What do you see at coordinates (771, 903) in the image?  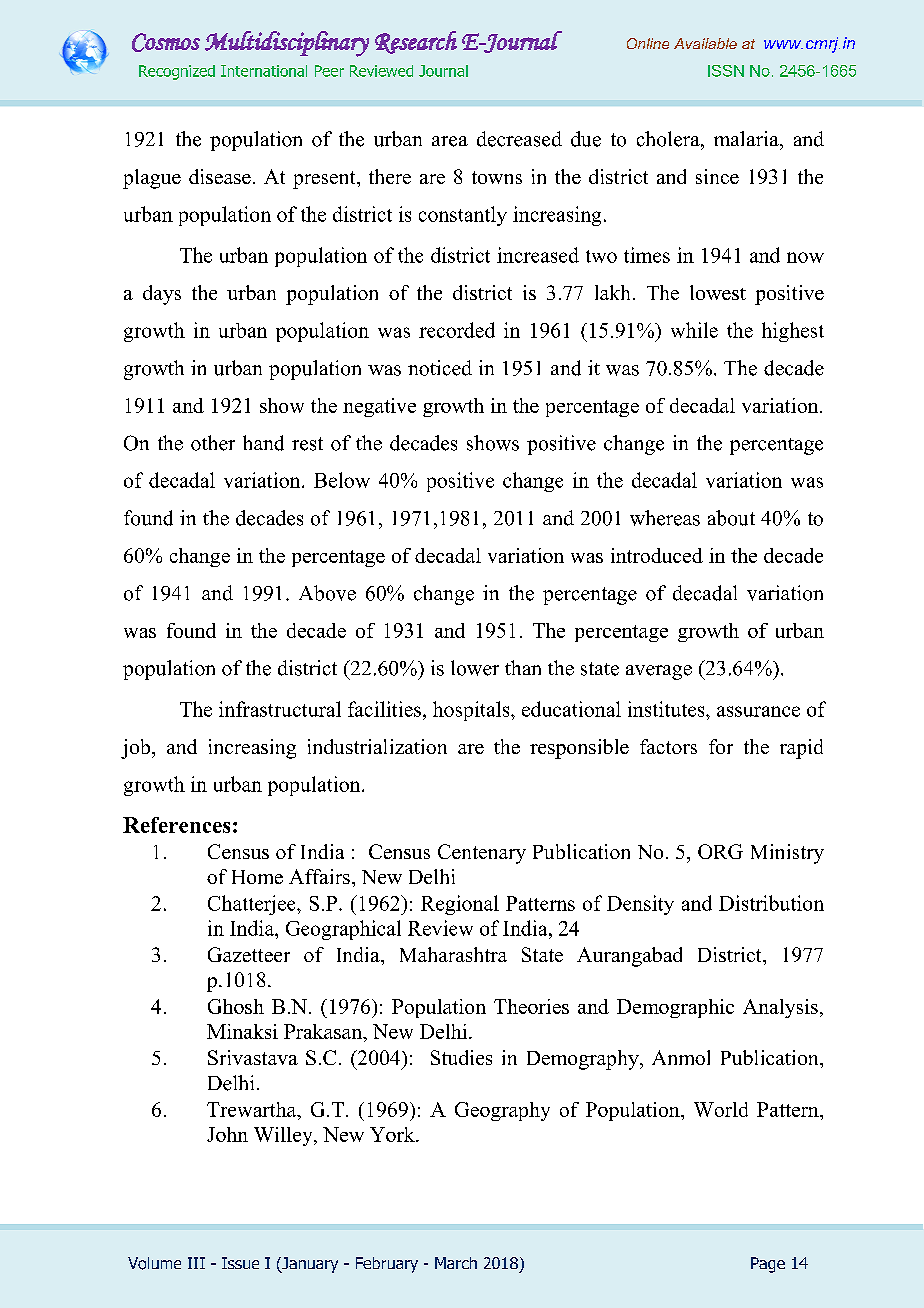 I see `Distribution` at bounding box center [771, 903].
